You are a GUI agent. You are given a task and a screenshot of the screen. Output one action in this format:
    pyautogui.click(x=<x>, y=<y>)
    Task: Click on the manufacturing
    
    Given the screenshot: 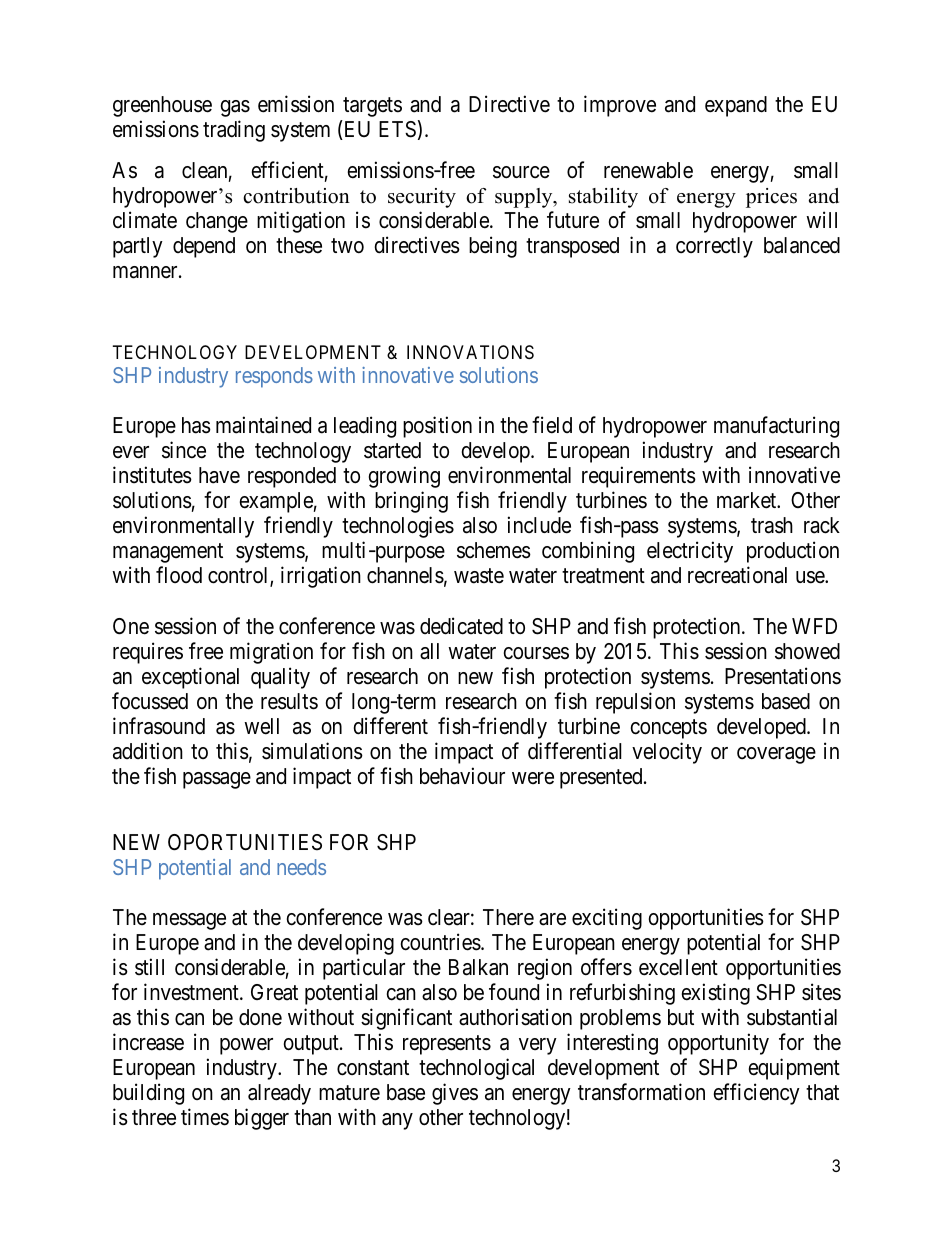 What is the action you would take?
    pyautogui.click(x=776, y=427)
